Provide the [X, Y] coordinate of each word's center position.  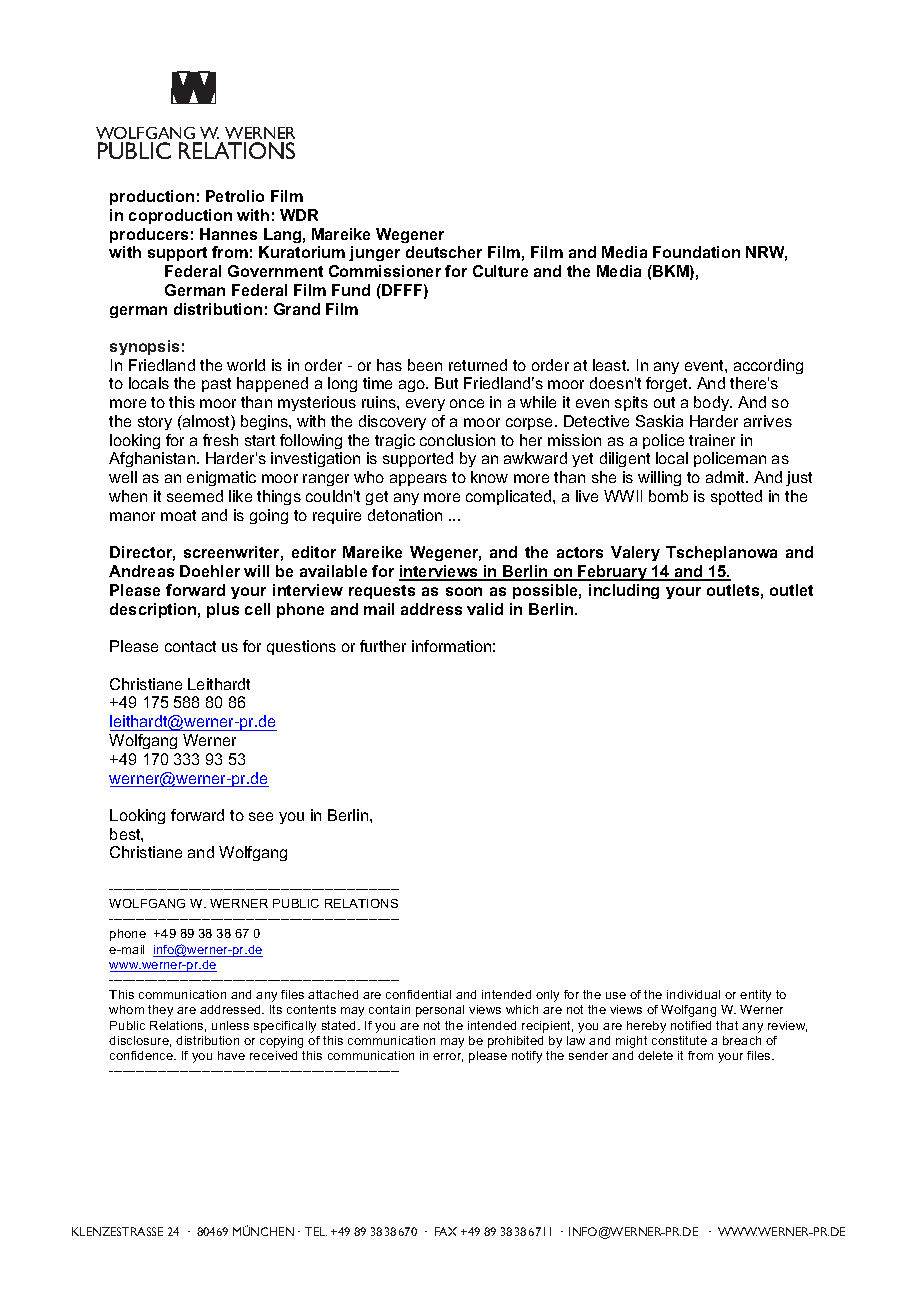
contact [190, 646]
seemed [195, 496]
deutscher [444, 252]
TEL [316, 1231]
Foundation [696, 252]
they [160, 1011]
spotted [736, 497]
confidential [418, 994]
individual [693, 994]
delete [655, 1055]
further [383, 646]
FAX [446, 1231]
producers [149, 235]
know [489, 477]
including [624, 591]
